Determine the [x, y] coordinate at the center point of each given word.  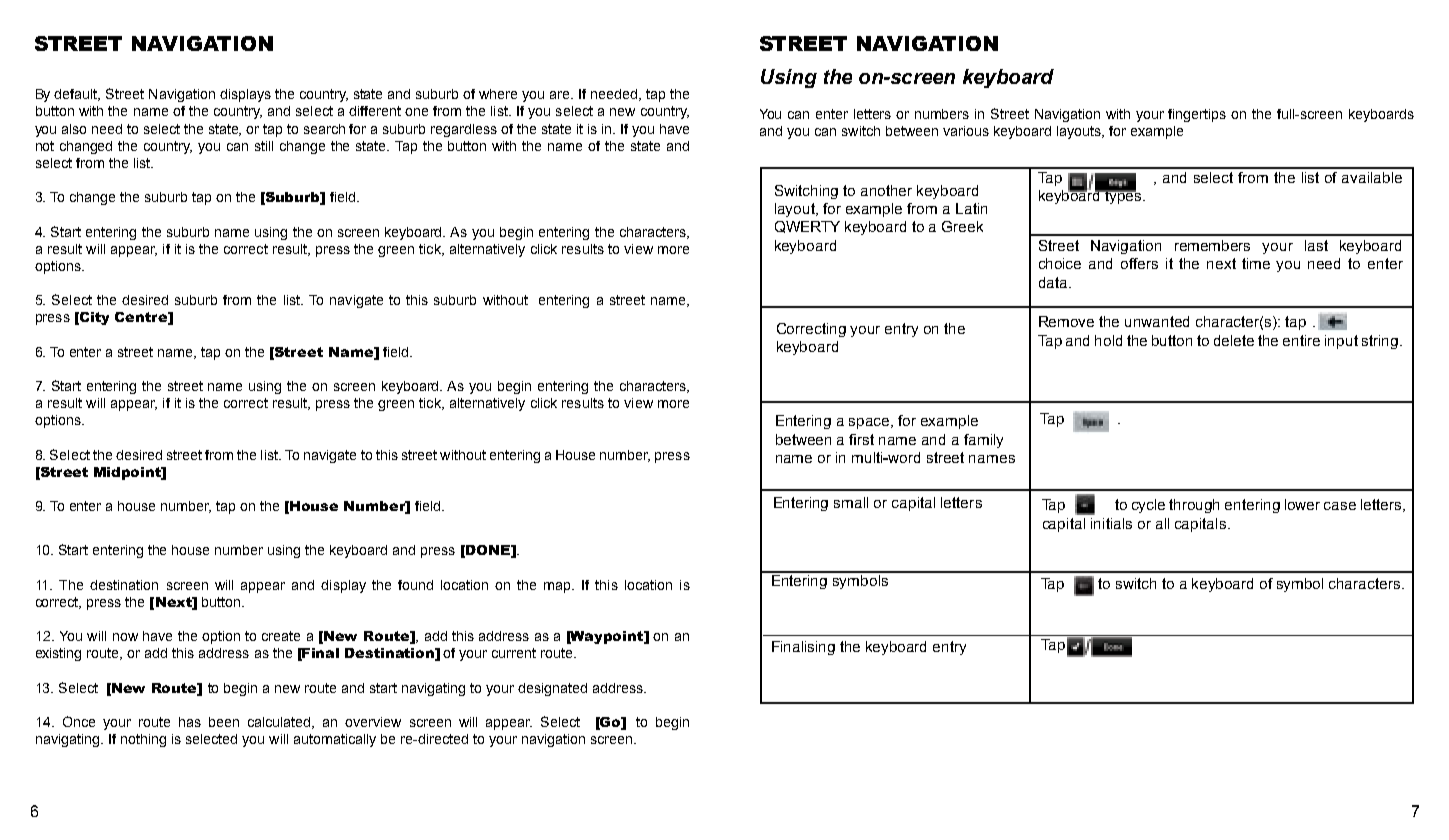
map [558, 587]
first [861, 439]
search [324, 129]
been [224, 722]
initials [1111, 523]
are [561, 95]
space [870, 423]
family [983, 441]
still [264, 146]
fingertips [1197, 115]
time [1256, 263]
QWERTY [807, 227]
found [415, 585]
